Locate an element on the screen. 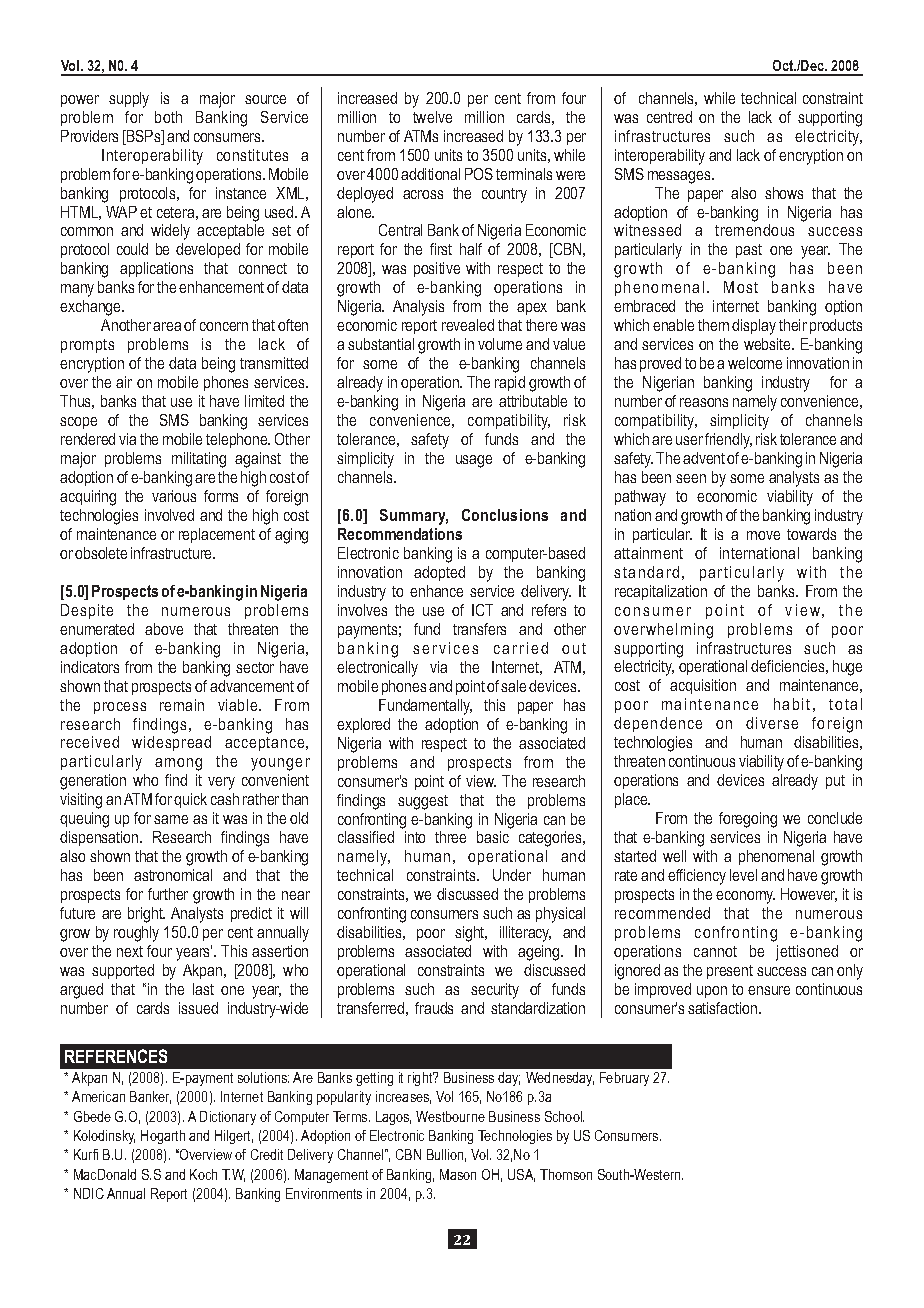 This screenshot has width=924, height=1308. welcome is located at coordinates (755, 363).
